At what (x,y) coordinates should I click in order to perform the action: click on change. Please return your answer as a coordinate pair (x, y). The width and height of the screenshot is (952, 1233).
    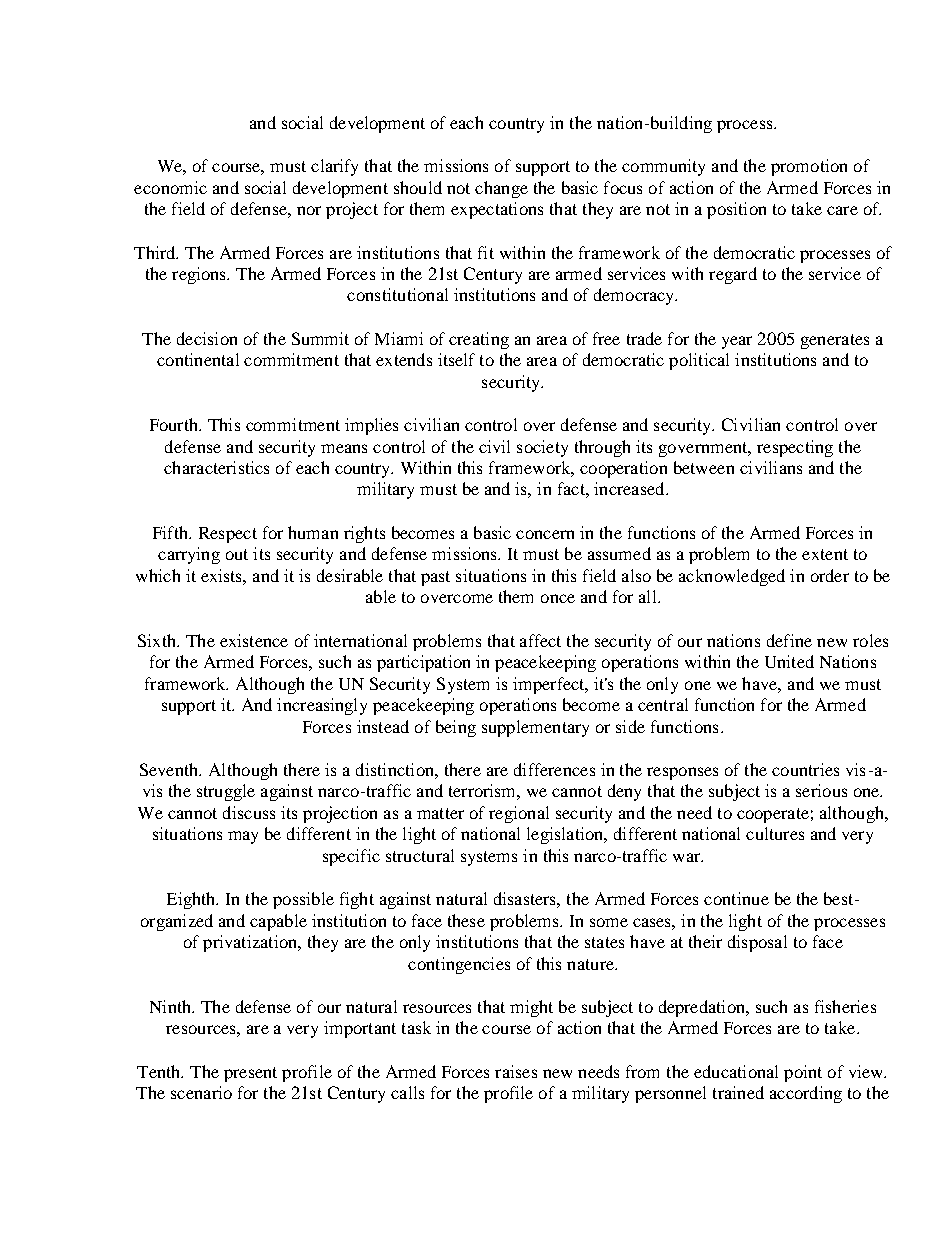
    Looking at the image, I should click on (501, 189).
